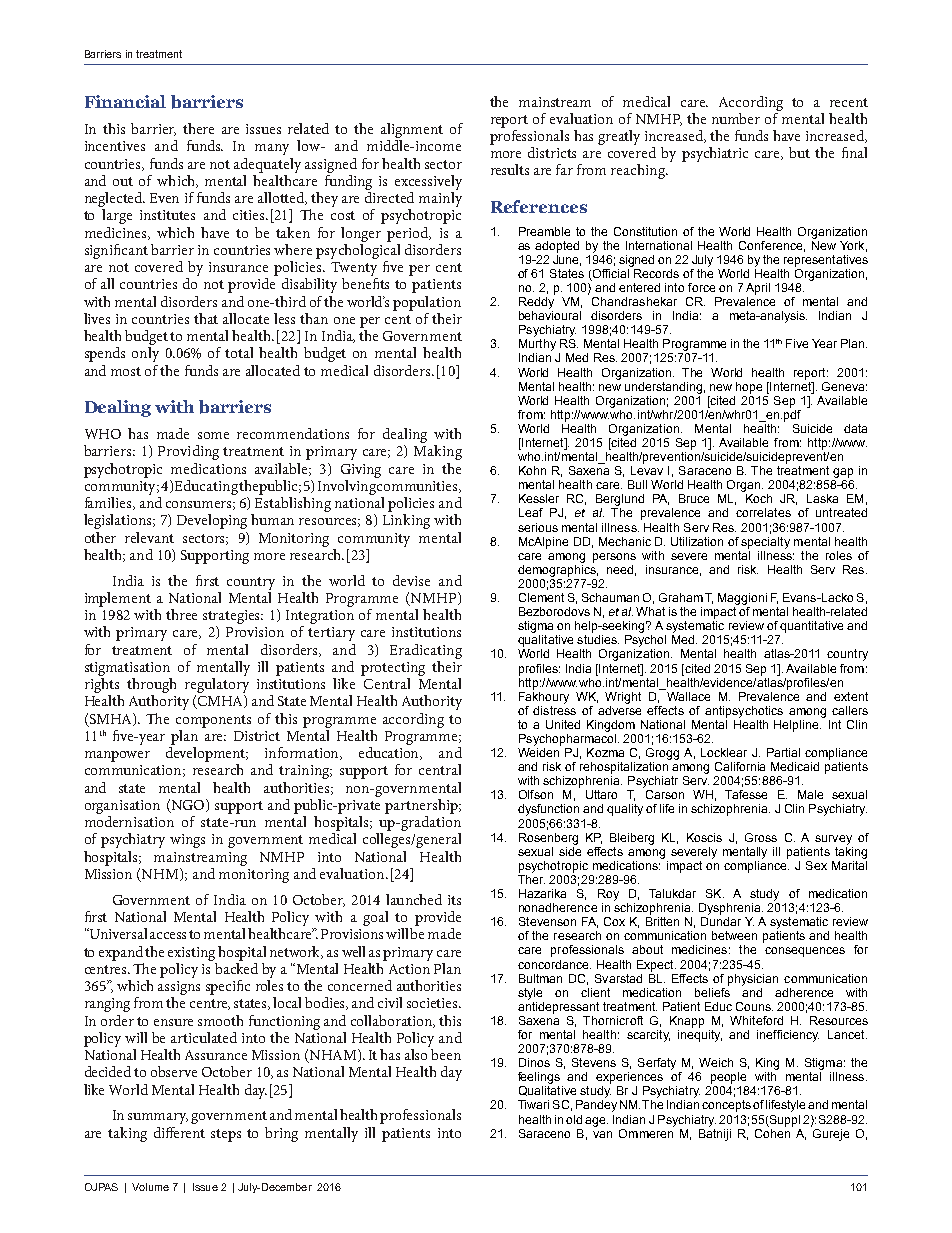 Image resolution: width=952 pixels, height=1233 pixels. What do you see at coordinates (510, 169) in the page?
I see `results` at bounding box center [510, 169].
